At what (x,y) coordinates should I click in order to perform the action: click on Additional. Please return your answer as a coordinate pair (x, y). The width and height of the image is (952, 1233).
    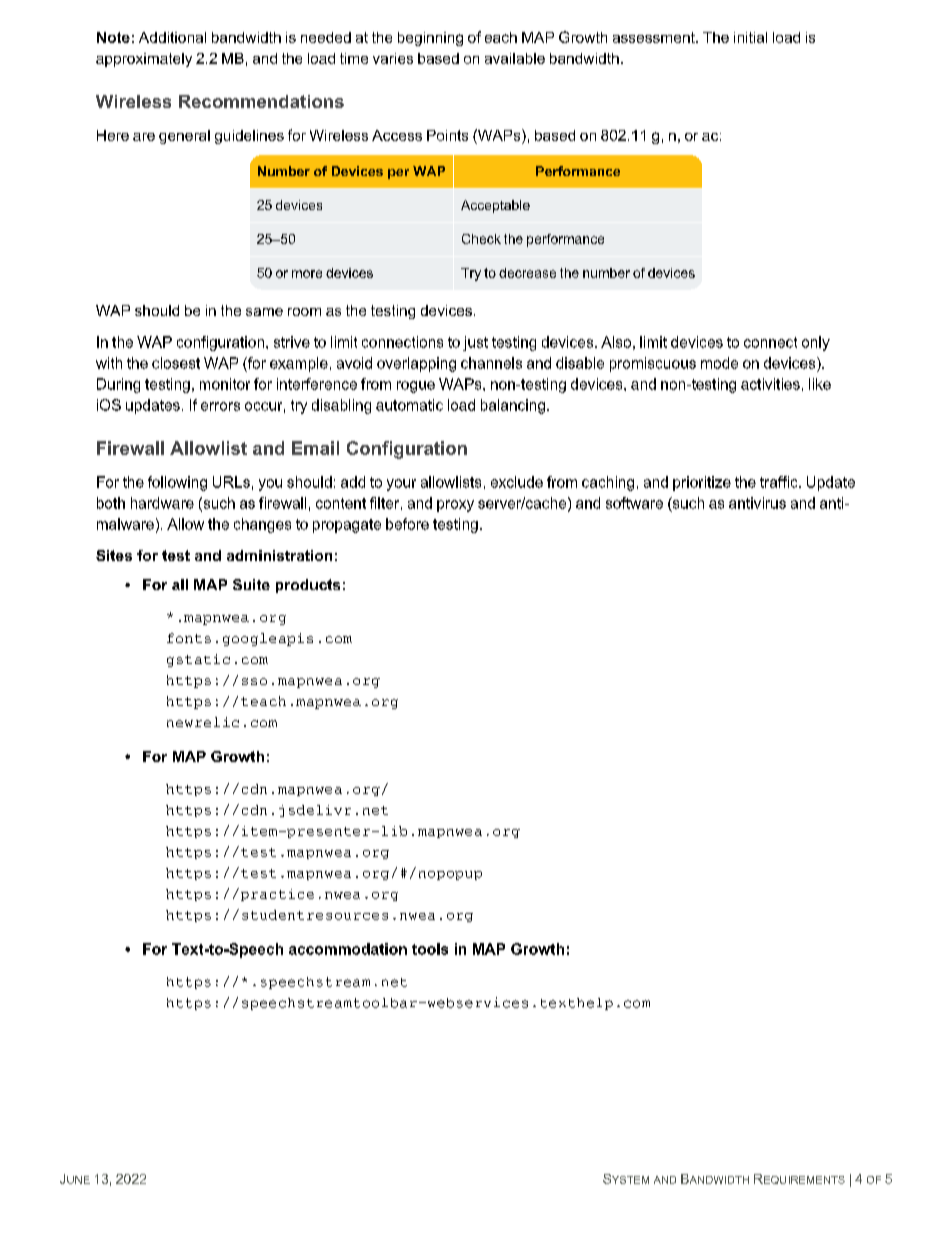
    Looking at the image, I should click on (172, 37).
